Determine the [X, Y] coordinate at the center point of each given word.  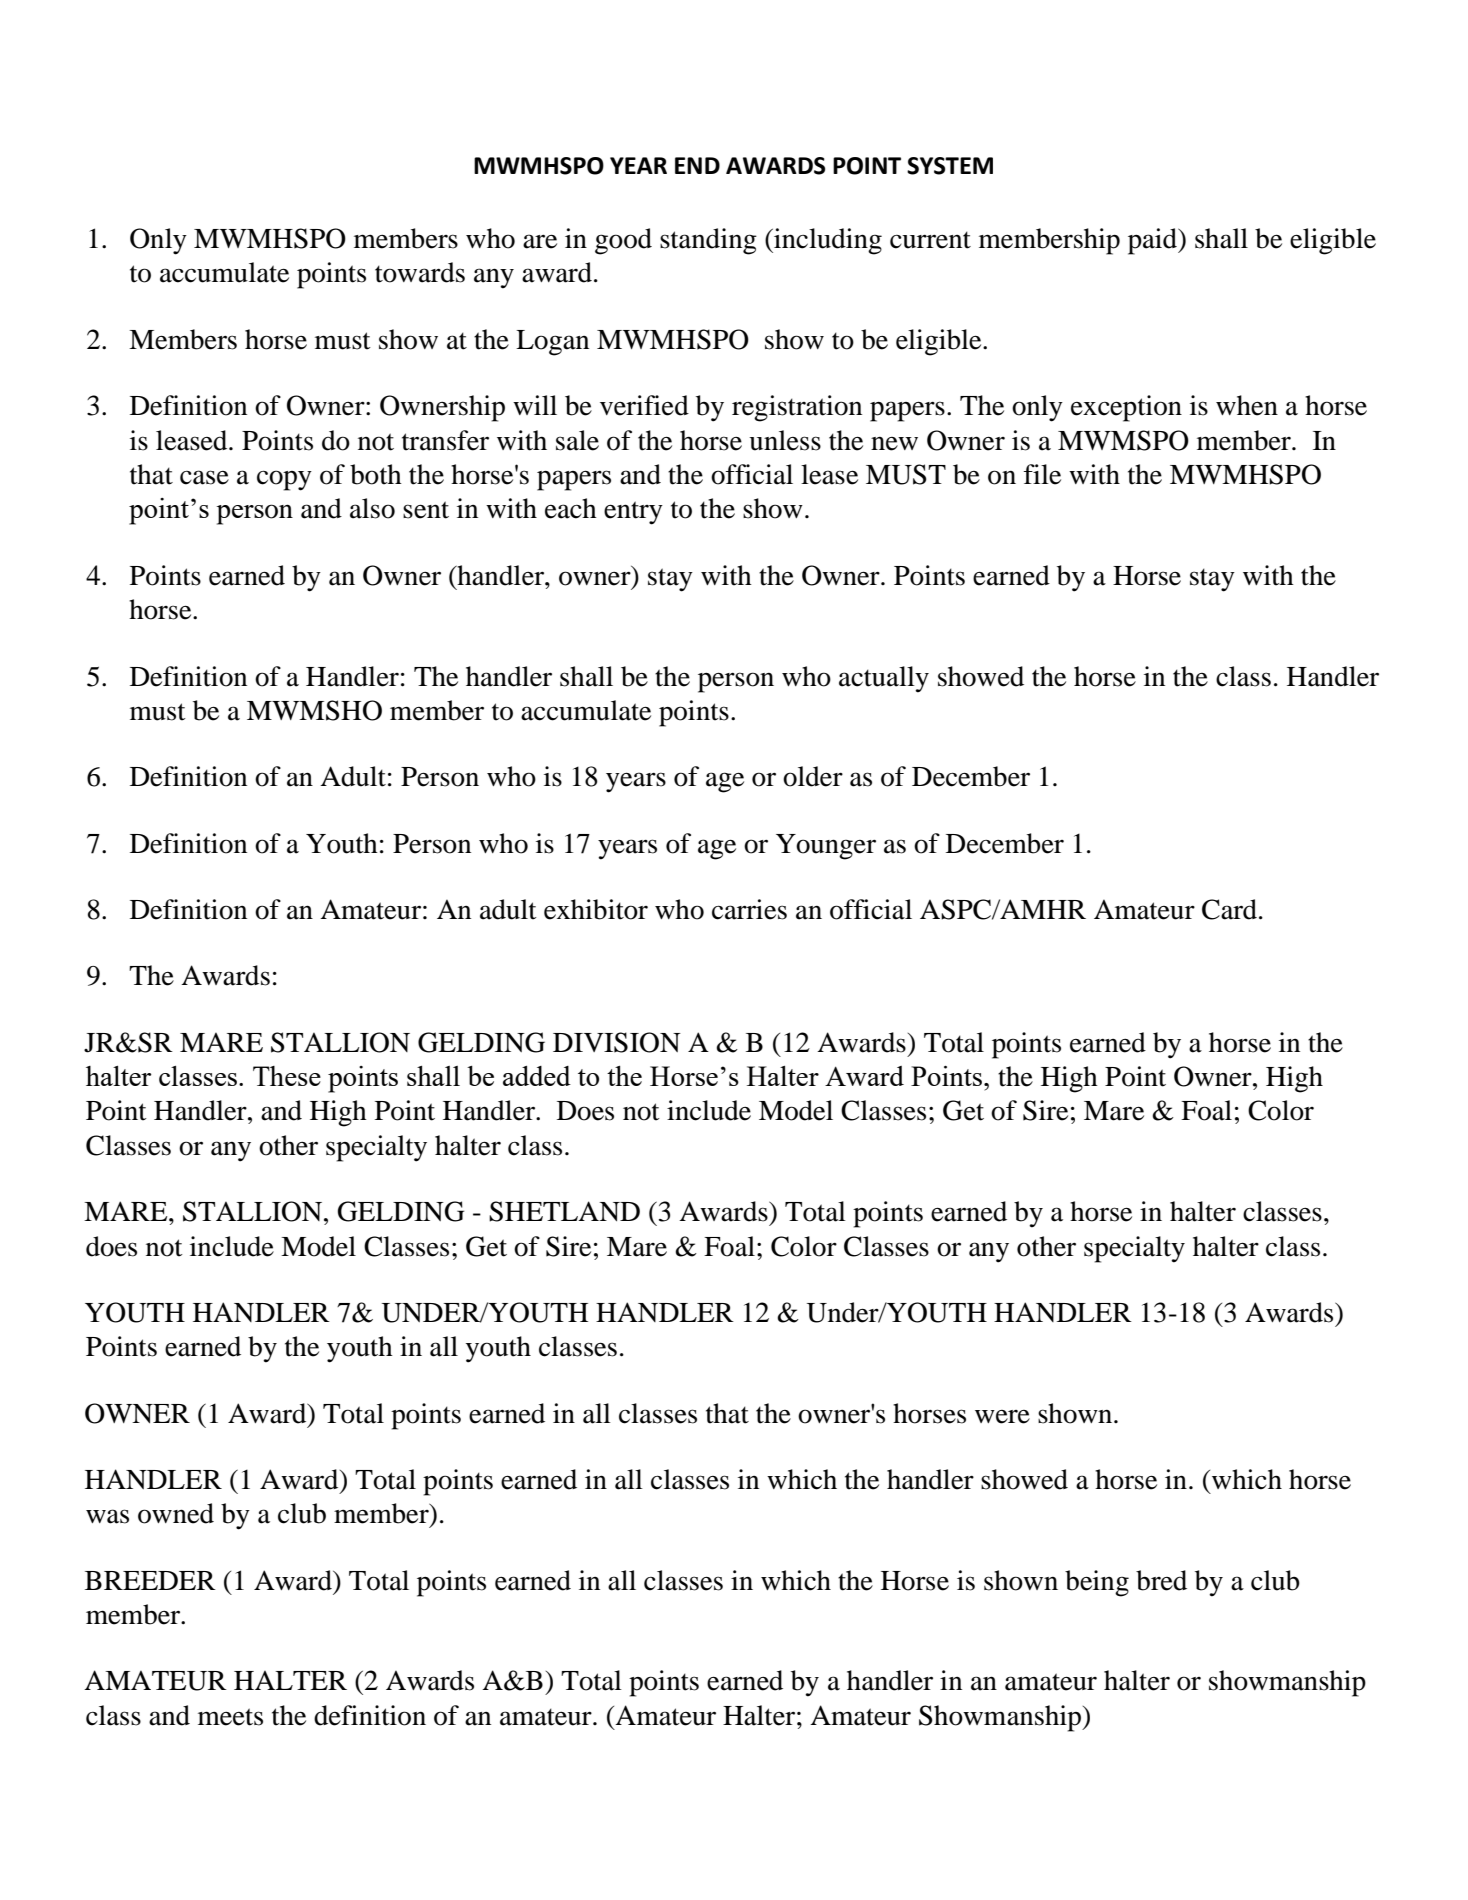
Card [1231, 909]
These [287, 1076]
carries [749, 909]
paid [1154, 241]
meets [230, 1717]
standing [708, 241]
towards [420, 272]
